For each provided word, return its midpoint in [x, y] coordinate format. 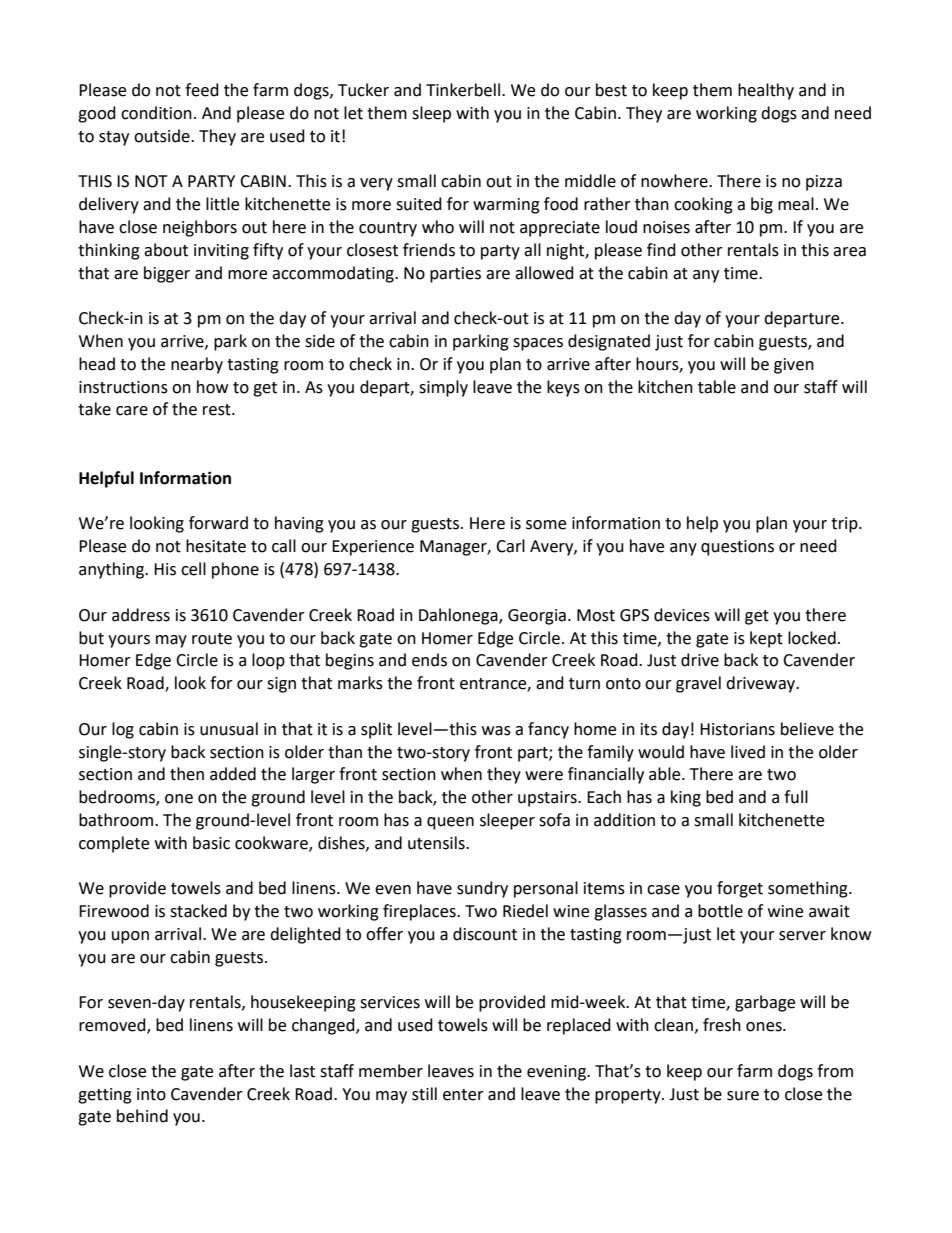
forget [740, 889]
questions [737, 548]
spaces [538, 344]
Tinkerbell [464, 90]
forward [218, 523]
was [496, 731]
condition [156, 113]
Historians [737, 729]
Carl [510, 546]
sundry [482, 889]
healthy [766, 91]
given [794, 366]
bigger [167, 274]
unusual [229, 729]
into [151, 1094]
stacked [198, 911]
